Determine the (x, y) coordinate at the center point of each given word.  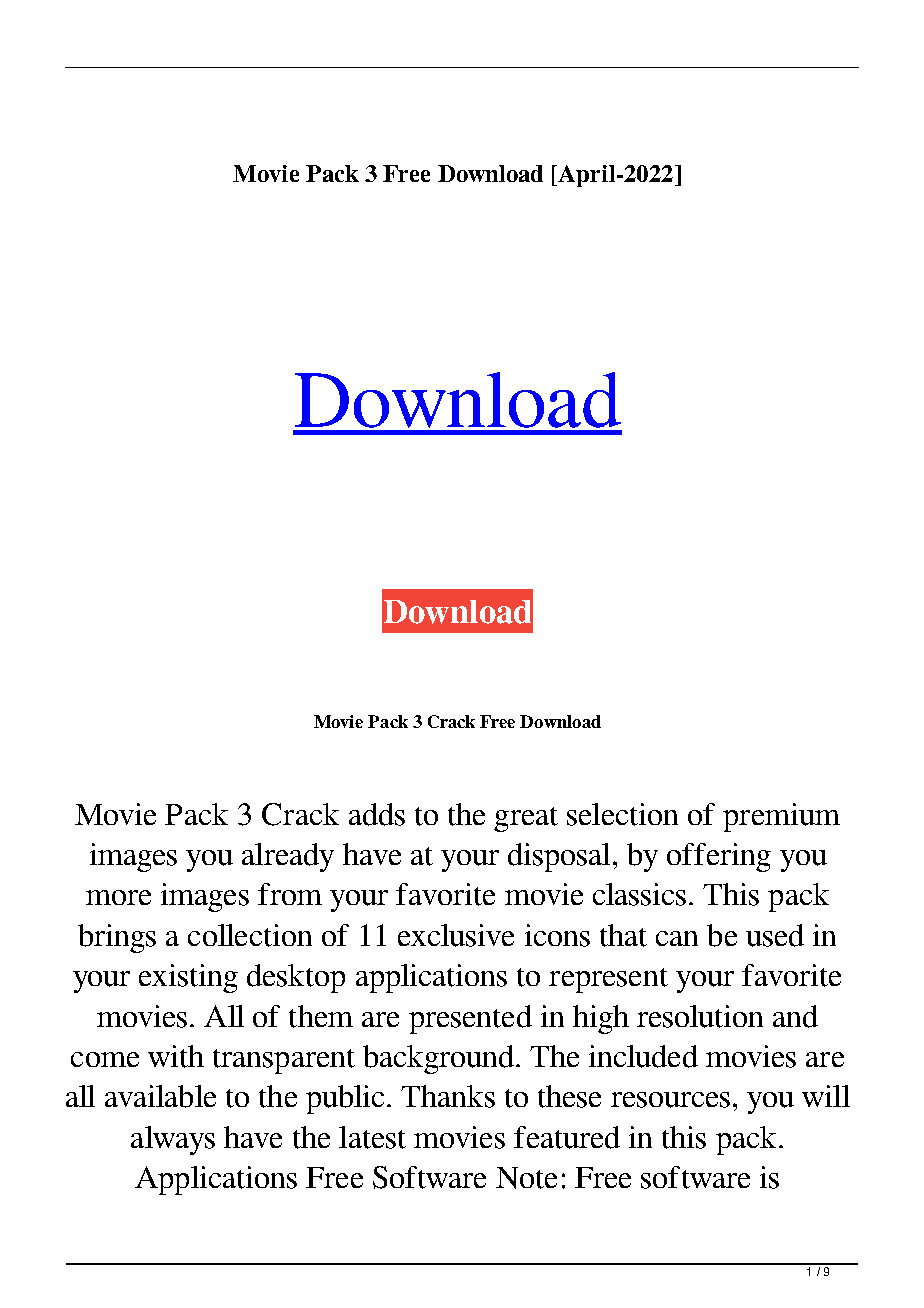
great (526, 819)
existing (188, 978)
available (160, 1096)
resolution (700, 1016)
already (288, 857)
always (173, 1140)
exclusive (456, 935)
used (775, 935)
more (118, 897)
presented (470, 1019)
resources (670, 1100)
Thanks (448, 1096)
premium (781, 817)
